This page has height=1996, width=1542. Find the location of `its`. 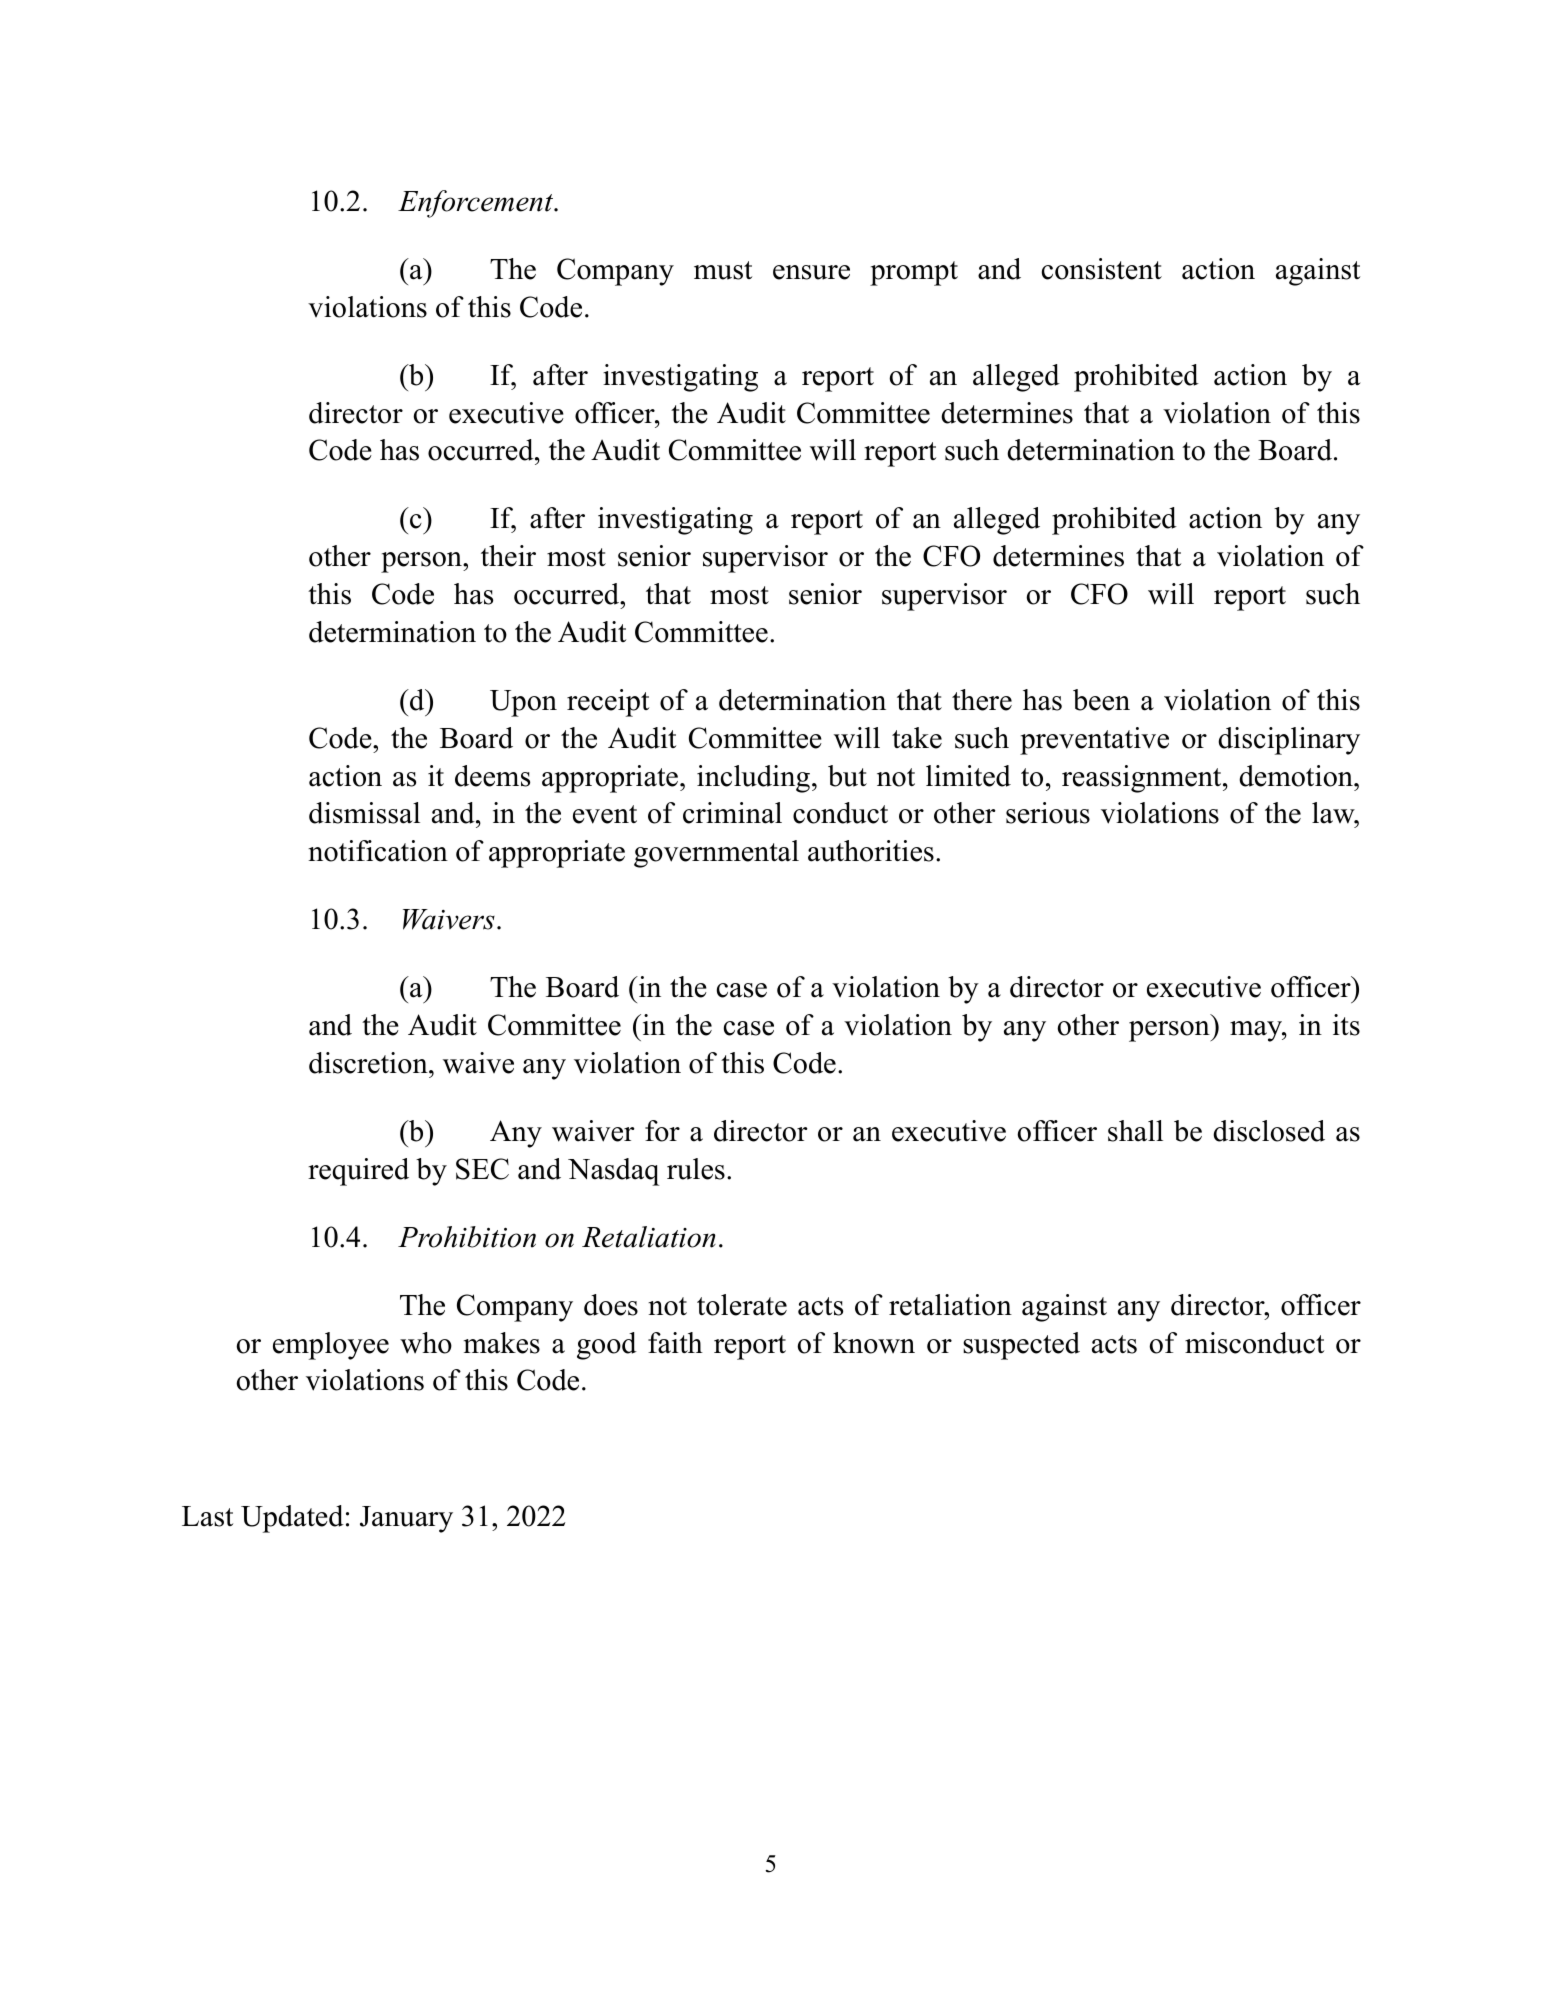

its is located at coordinates (1346, 1025).
